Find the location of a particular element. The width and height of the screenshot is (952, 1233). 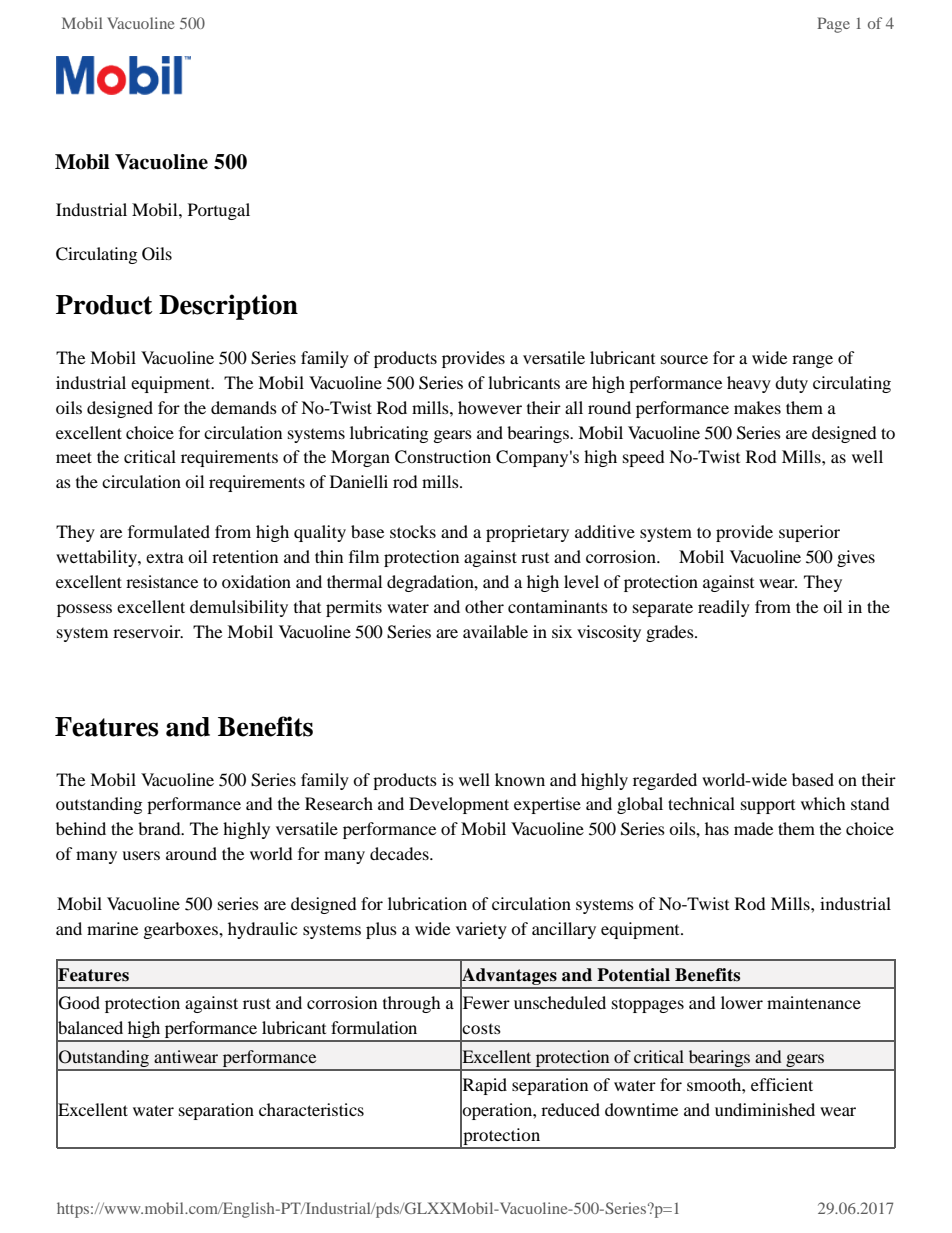

superior is located at coordinates (809, 533).
